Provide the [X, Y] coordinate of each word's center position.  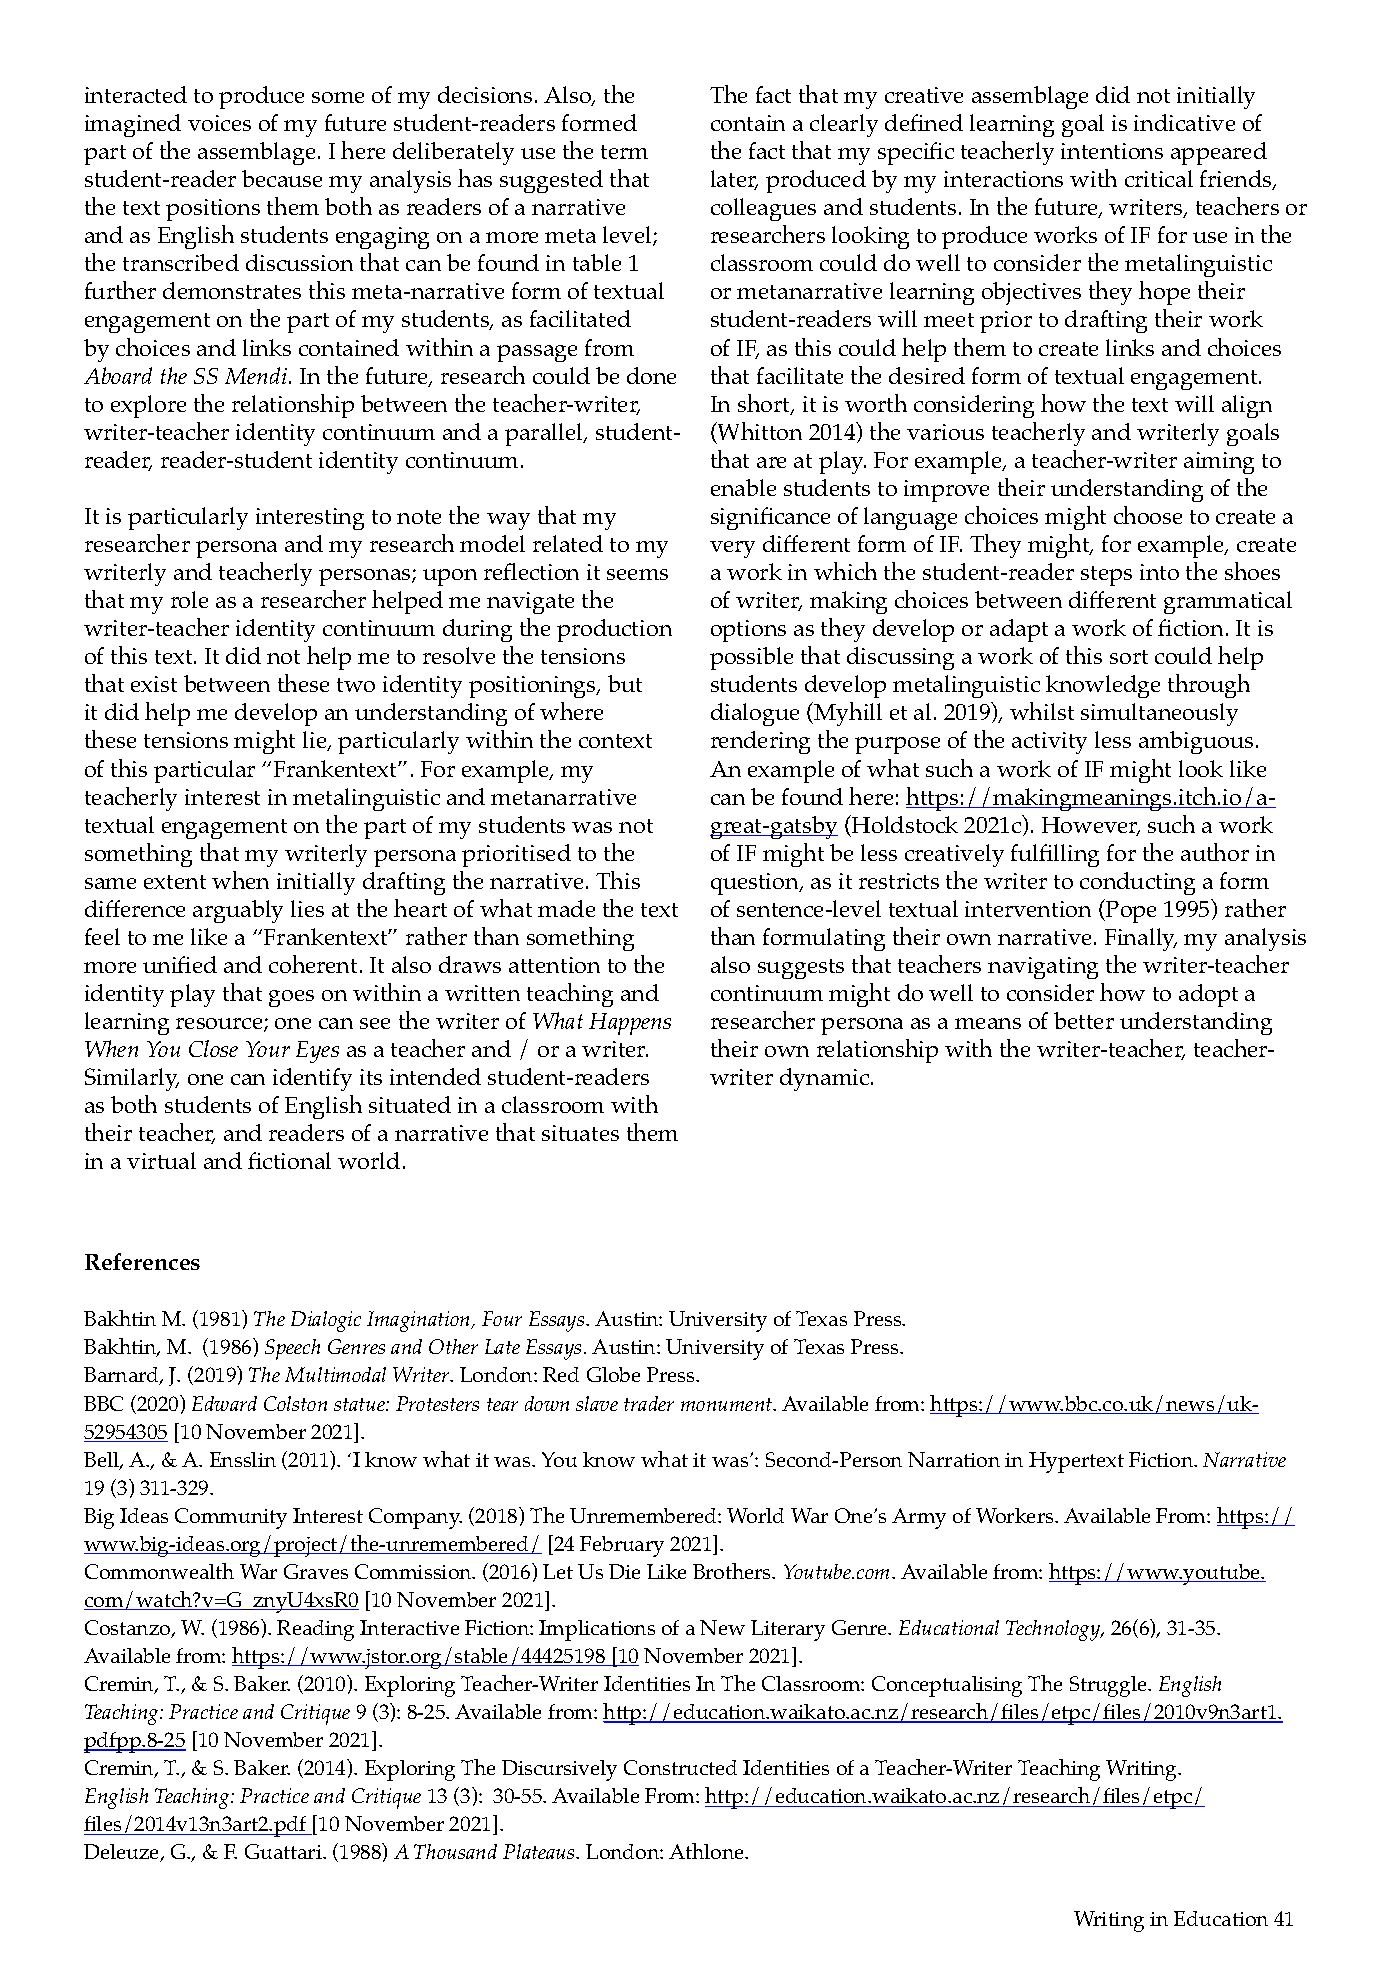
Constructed [680, 1767]
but [625, 683]
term [624, 152]
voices [219, 123]
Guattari [284, 1851]
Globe [613, 1374]
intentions [1112, 151]
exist [154, 684]
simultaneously [1159, 714]
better [1084, 1020]
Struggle [1109, 1686]
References [142, 1261]
